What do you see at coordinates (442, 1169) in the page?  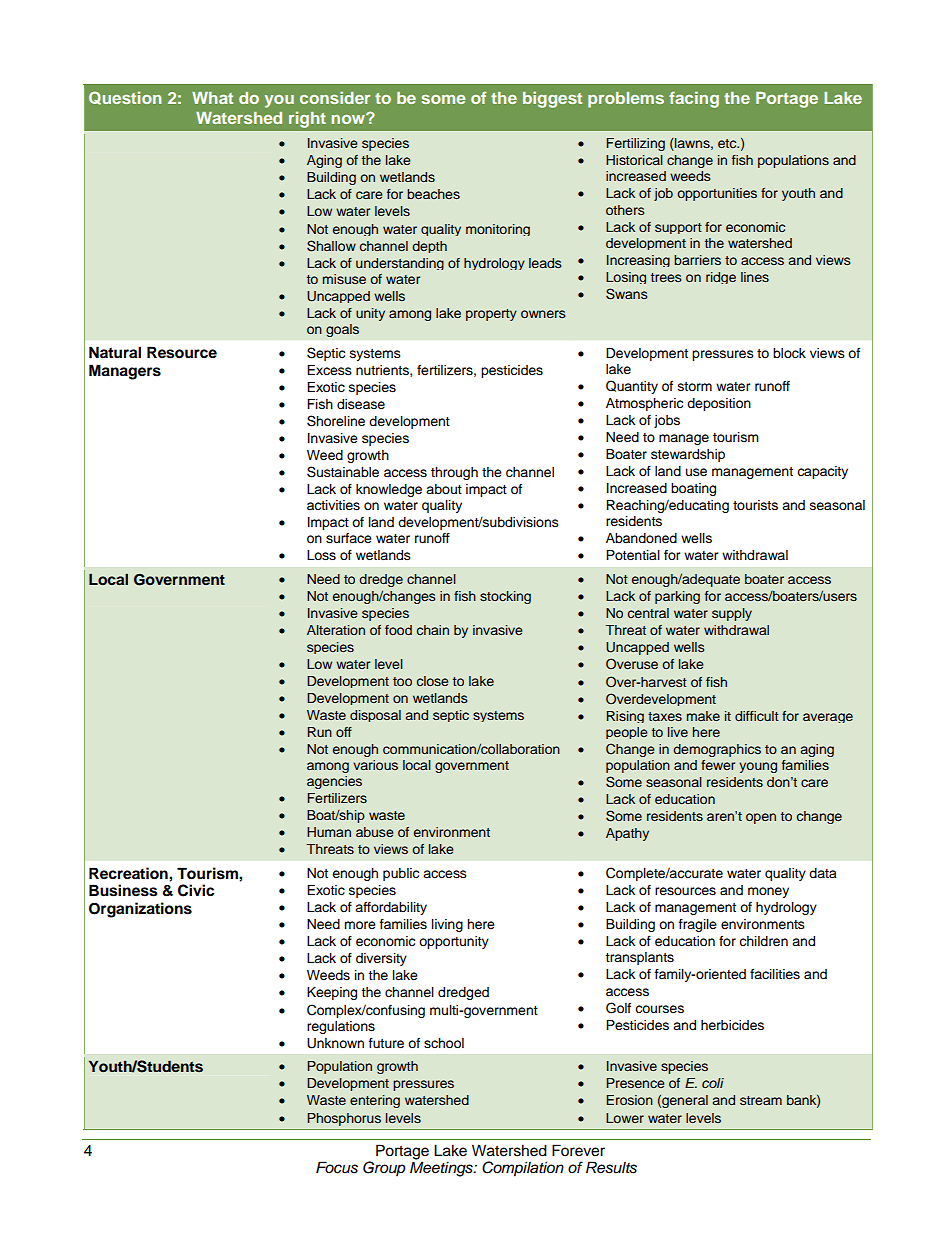 I see `Meetings` at bounding box center [442, 1169].
